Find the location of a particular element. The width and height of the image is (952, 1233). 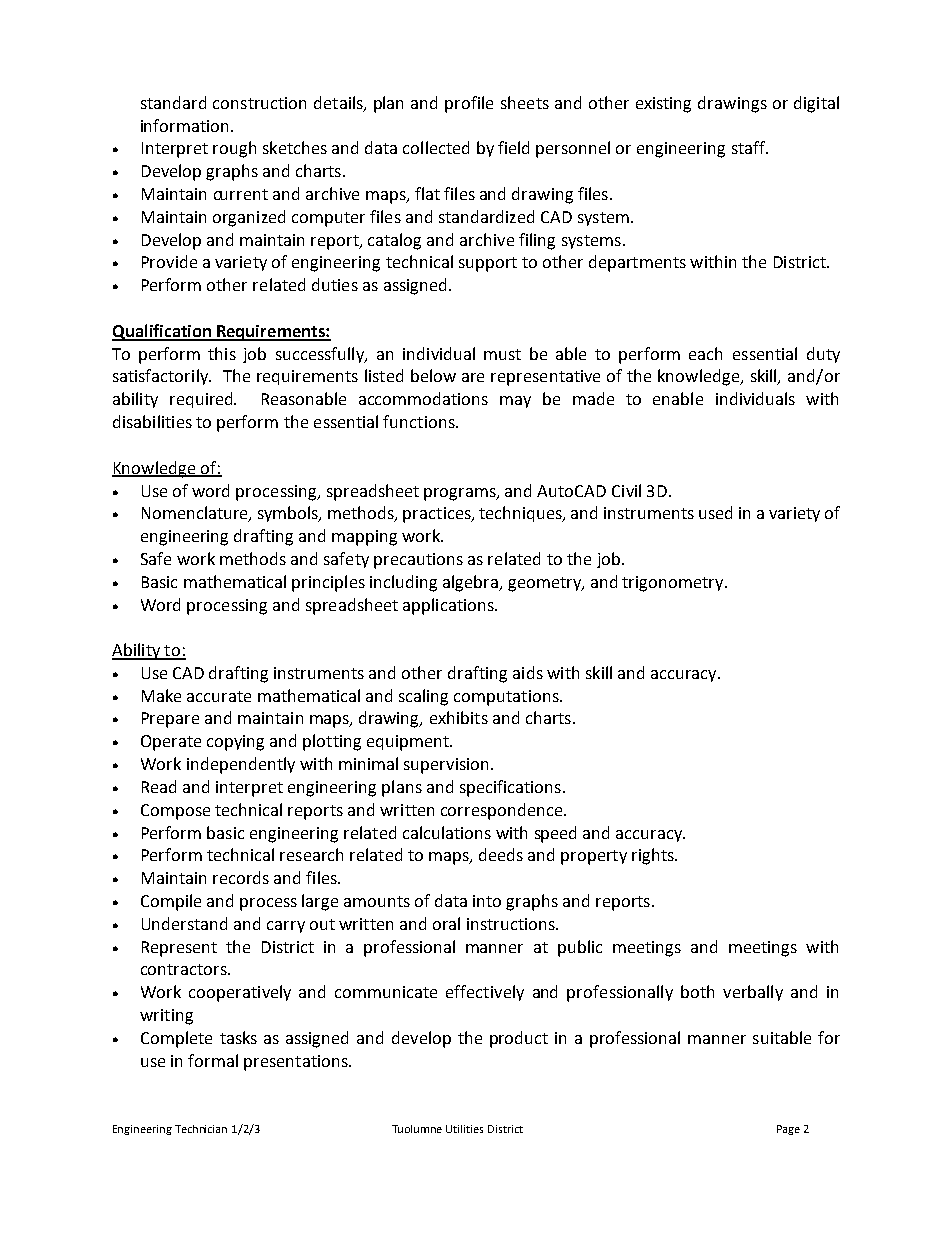

field is located at coordinates (513, 147).
